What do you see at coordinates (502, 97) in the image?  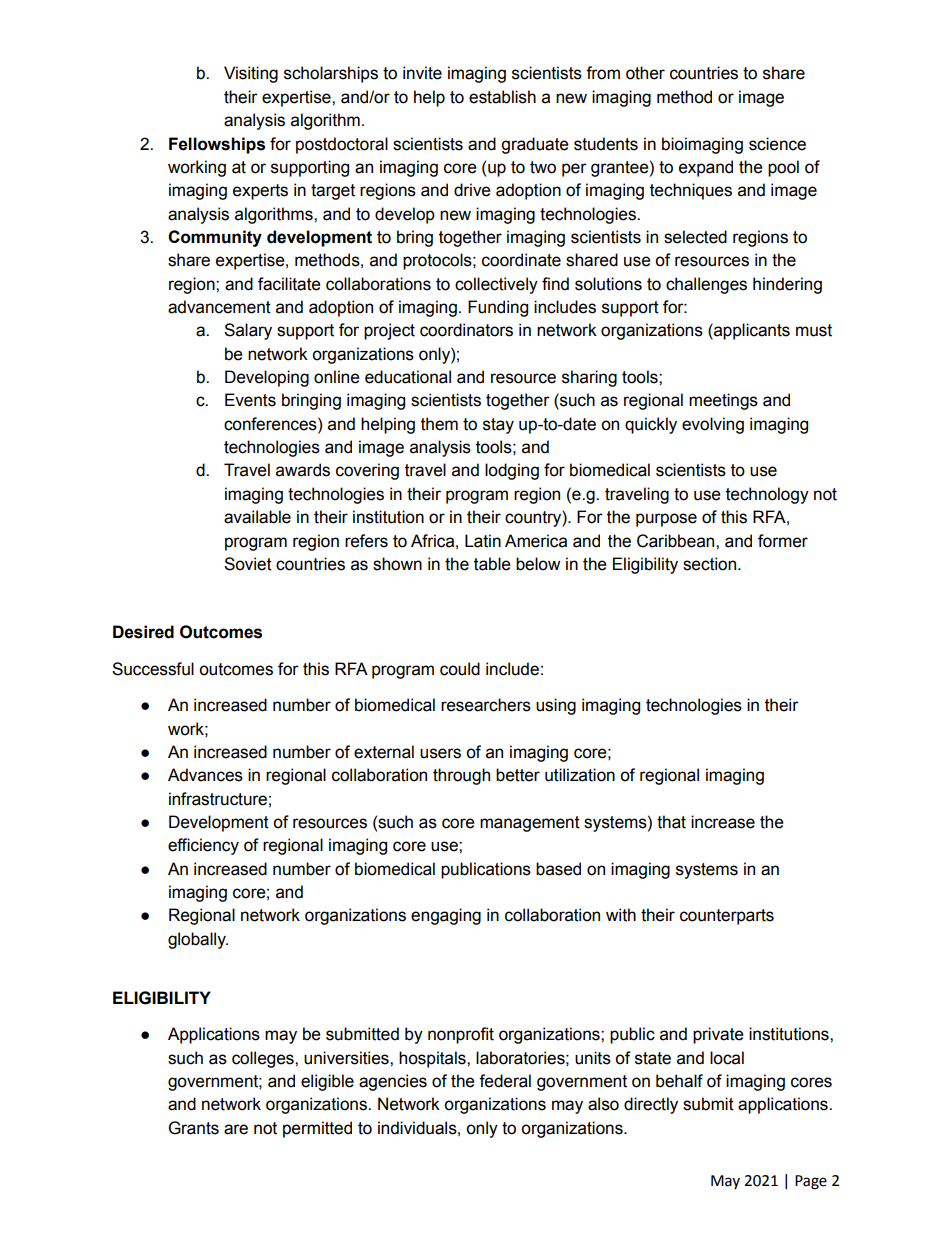 I see `establish` at bounding box center [502, 97].
